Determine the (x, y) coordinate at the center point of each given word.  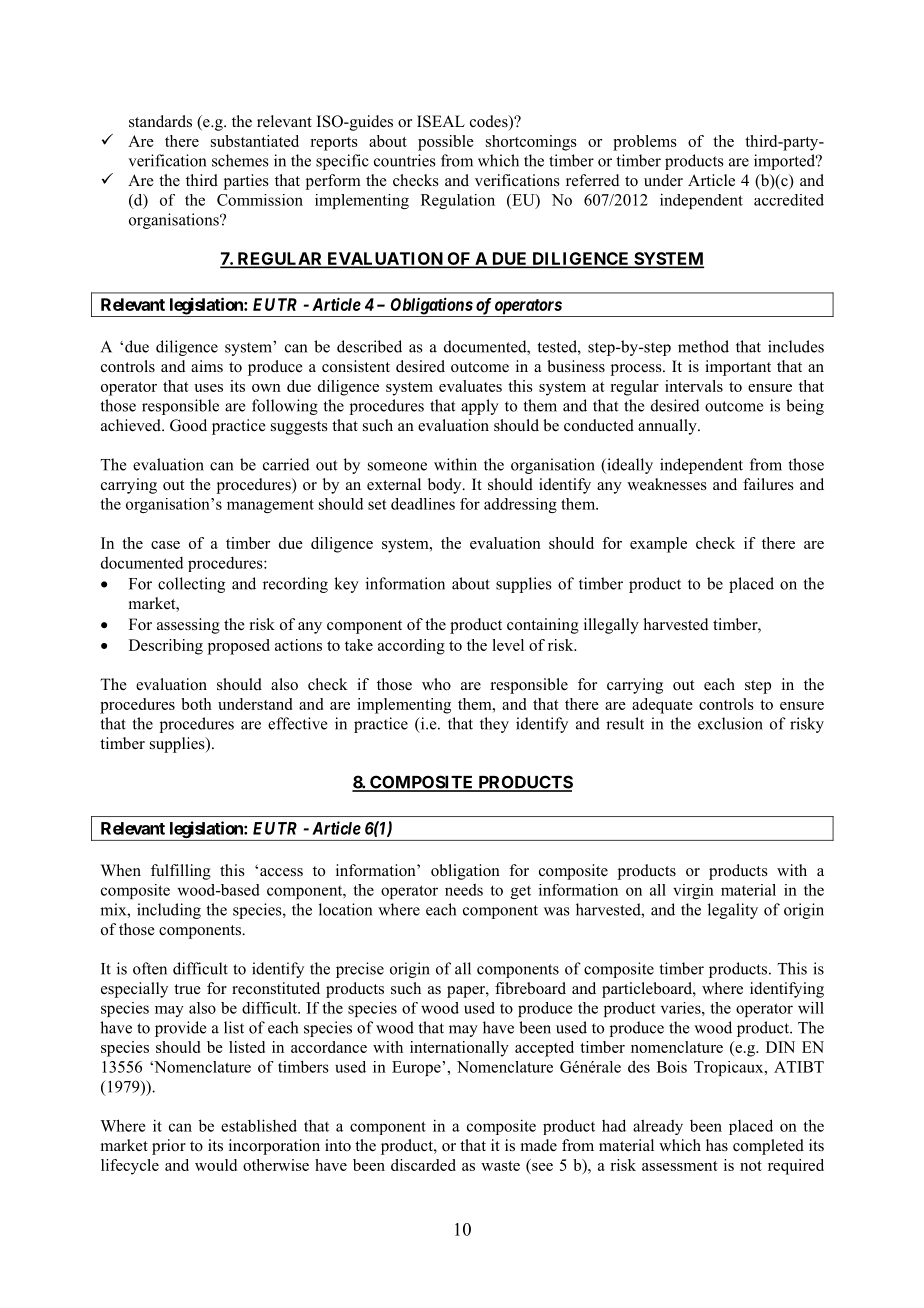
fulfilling (181, 872)
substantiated (255, 141)
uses (208, 388)
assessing (188, 626)
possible (446, 143)
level (508, 645)
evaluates (470, 386)
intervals (694, 386)
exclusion (730, 723)
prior (169, 1147)
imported (786, 162)
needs (464, 890)
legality (733, 911)
